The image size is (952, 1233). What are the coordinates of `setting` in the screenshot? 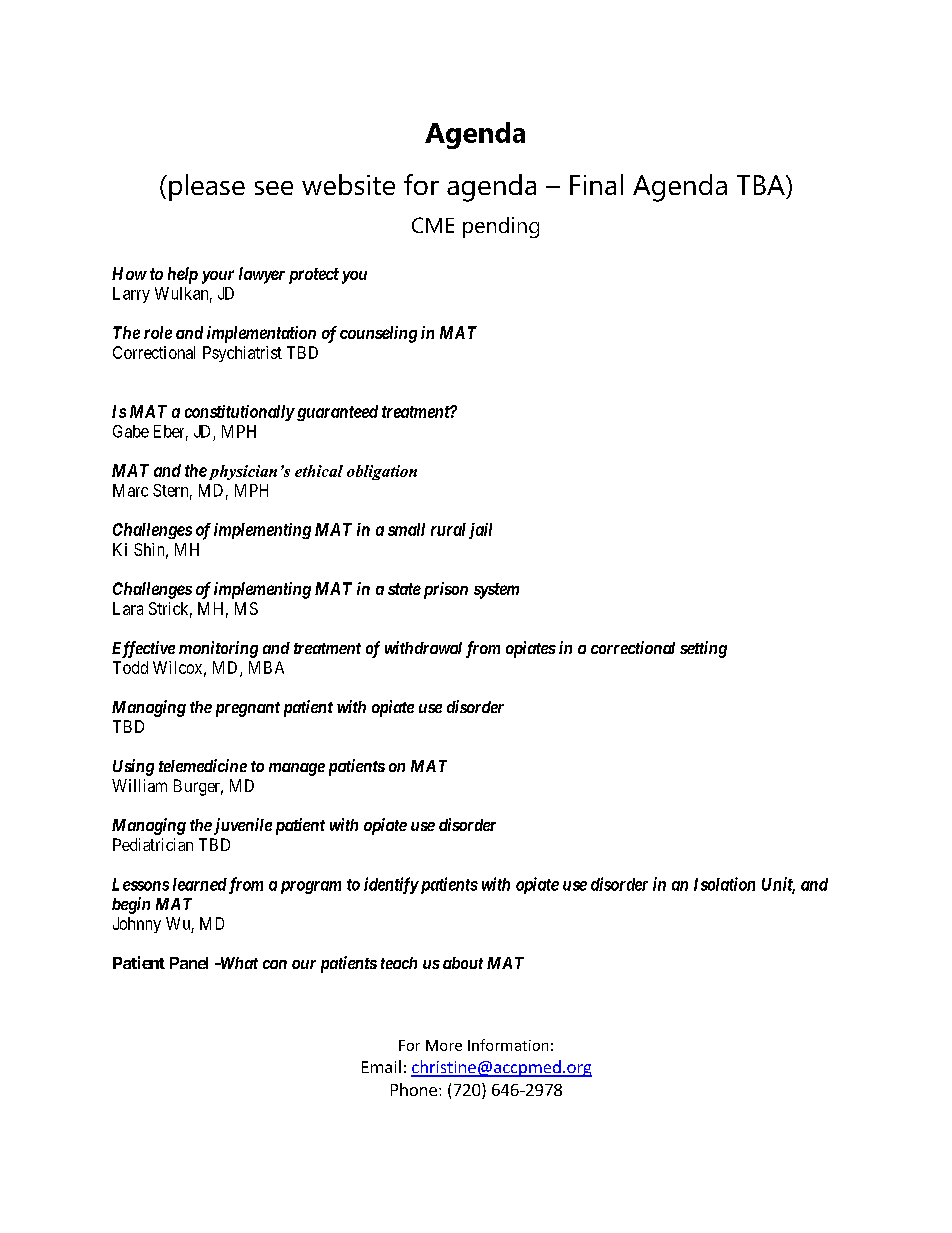 It's located at (703, 649).
